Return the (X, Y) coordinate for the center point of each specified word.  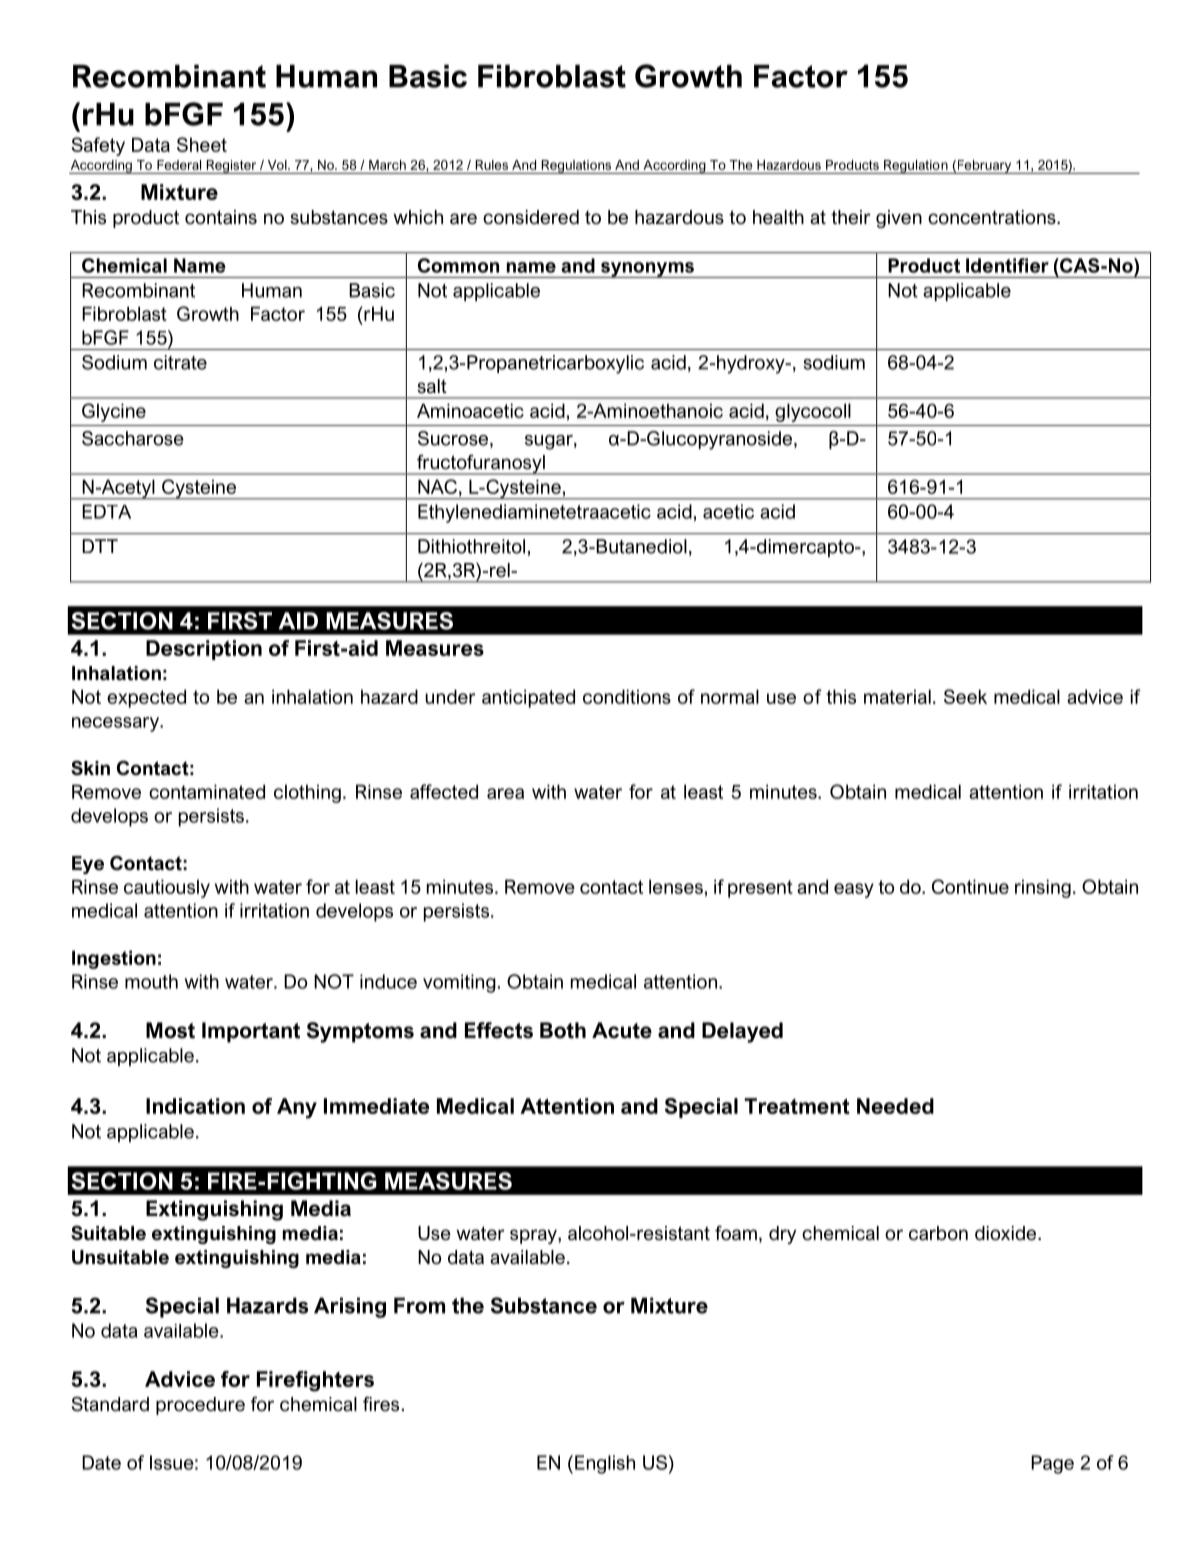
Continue (970, 886)
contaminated (207, 791)
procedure (200, 1406)
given (899, 219)
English (605, 1464)
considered (531, 217)
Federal (179, 165)
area (505, 793)
